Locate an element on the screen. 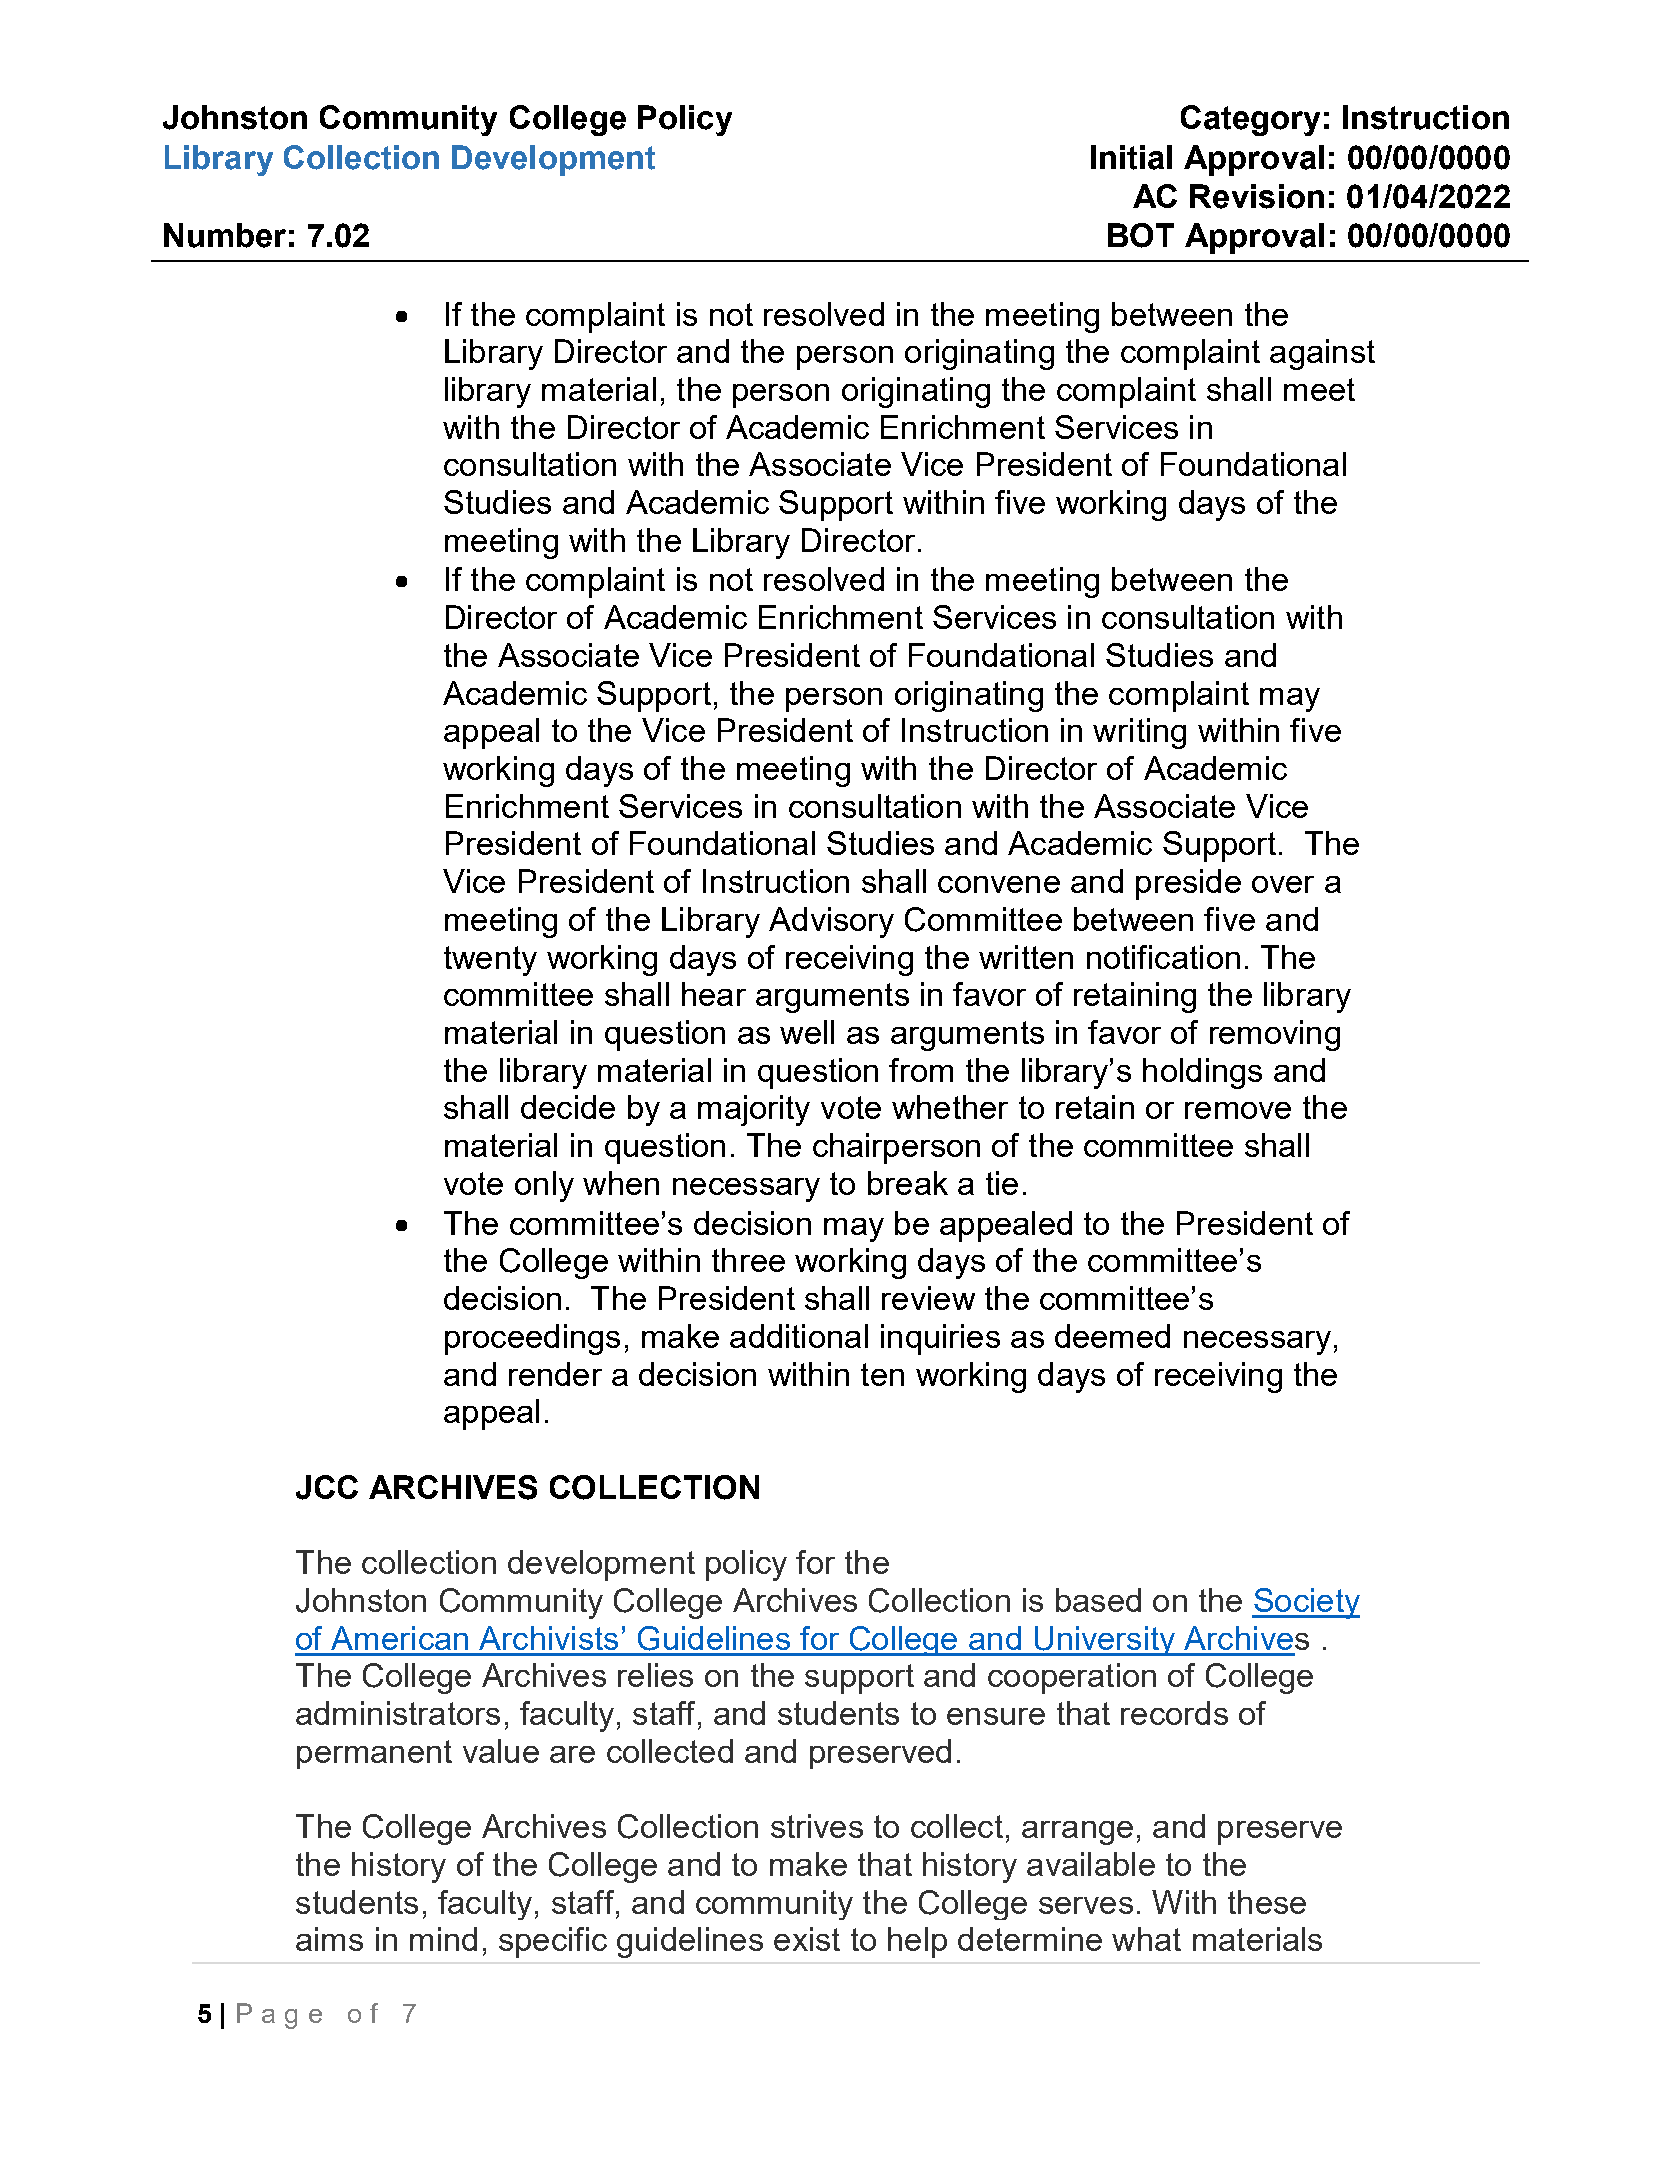 The height and width of the screenshot is (2164, 1673). Number is located at coordinates (225, 235).
